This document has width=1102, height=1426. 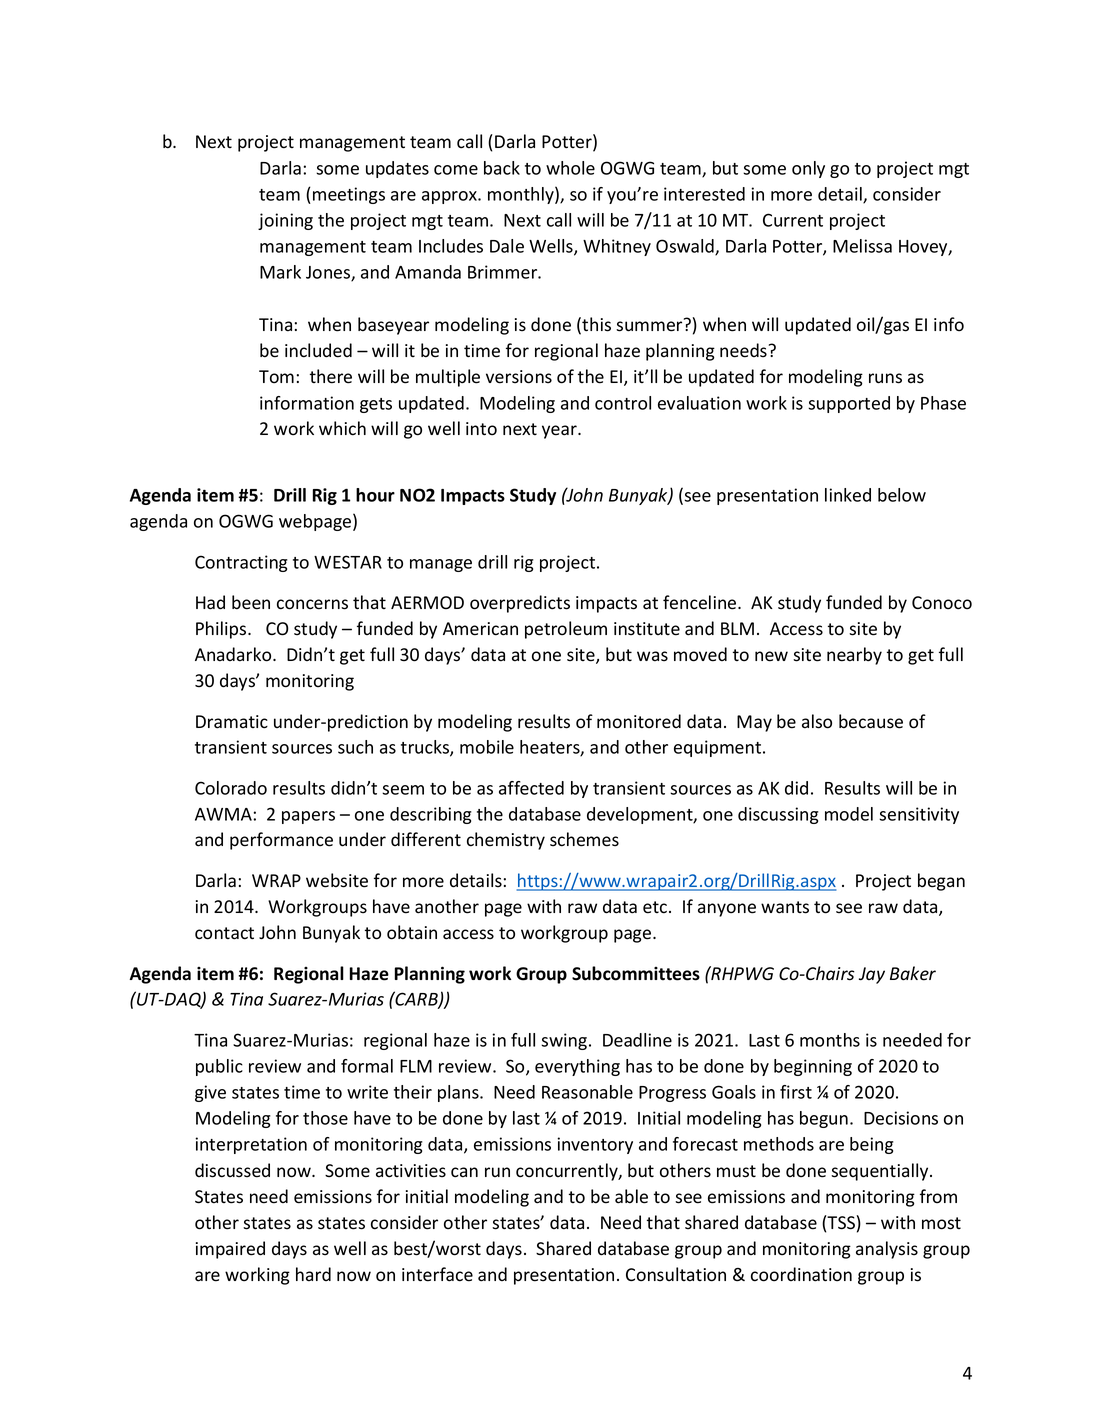 I want to click on whole, so click(x=570, y=168).
